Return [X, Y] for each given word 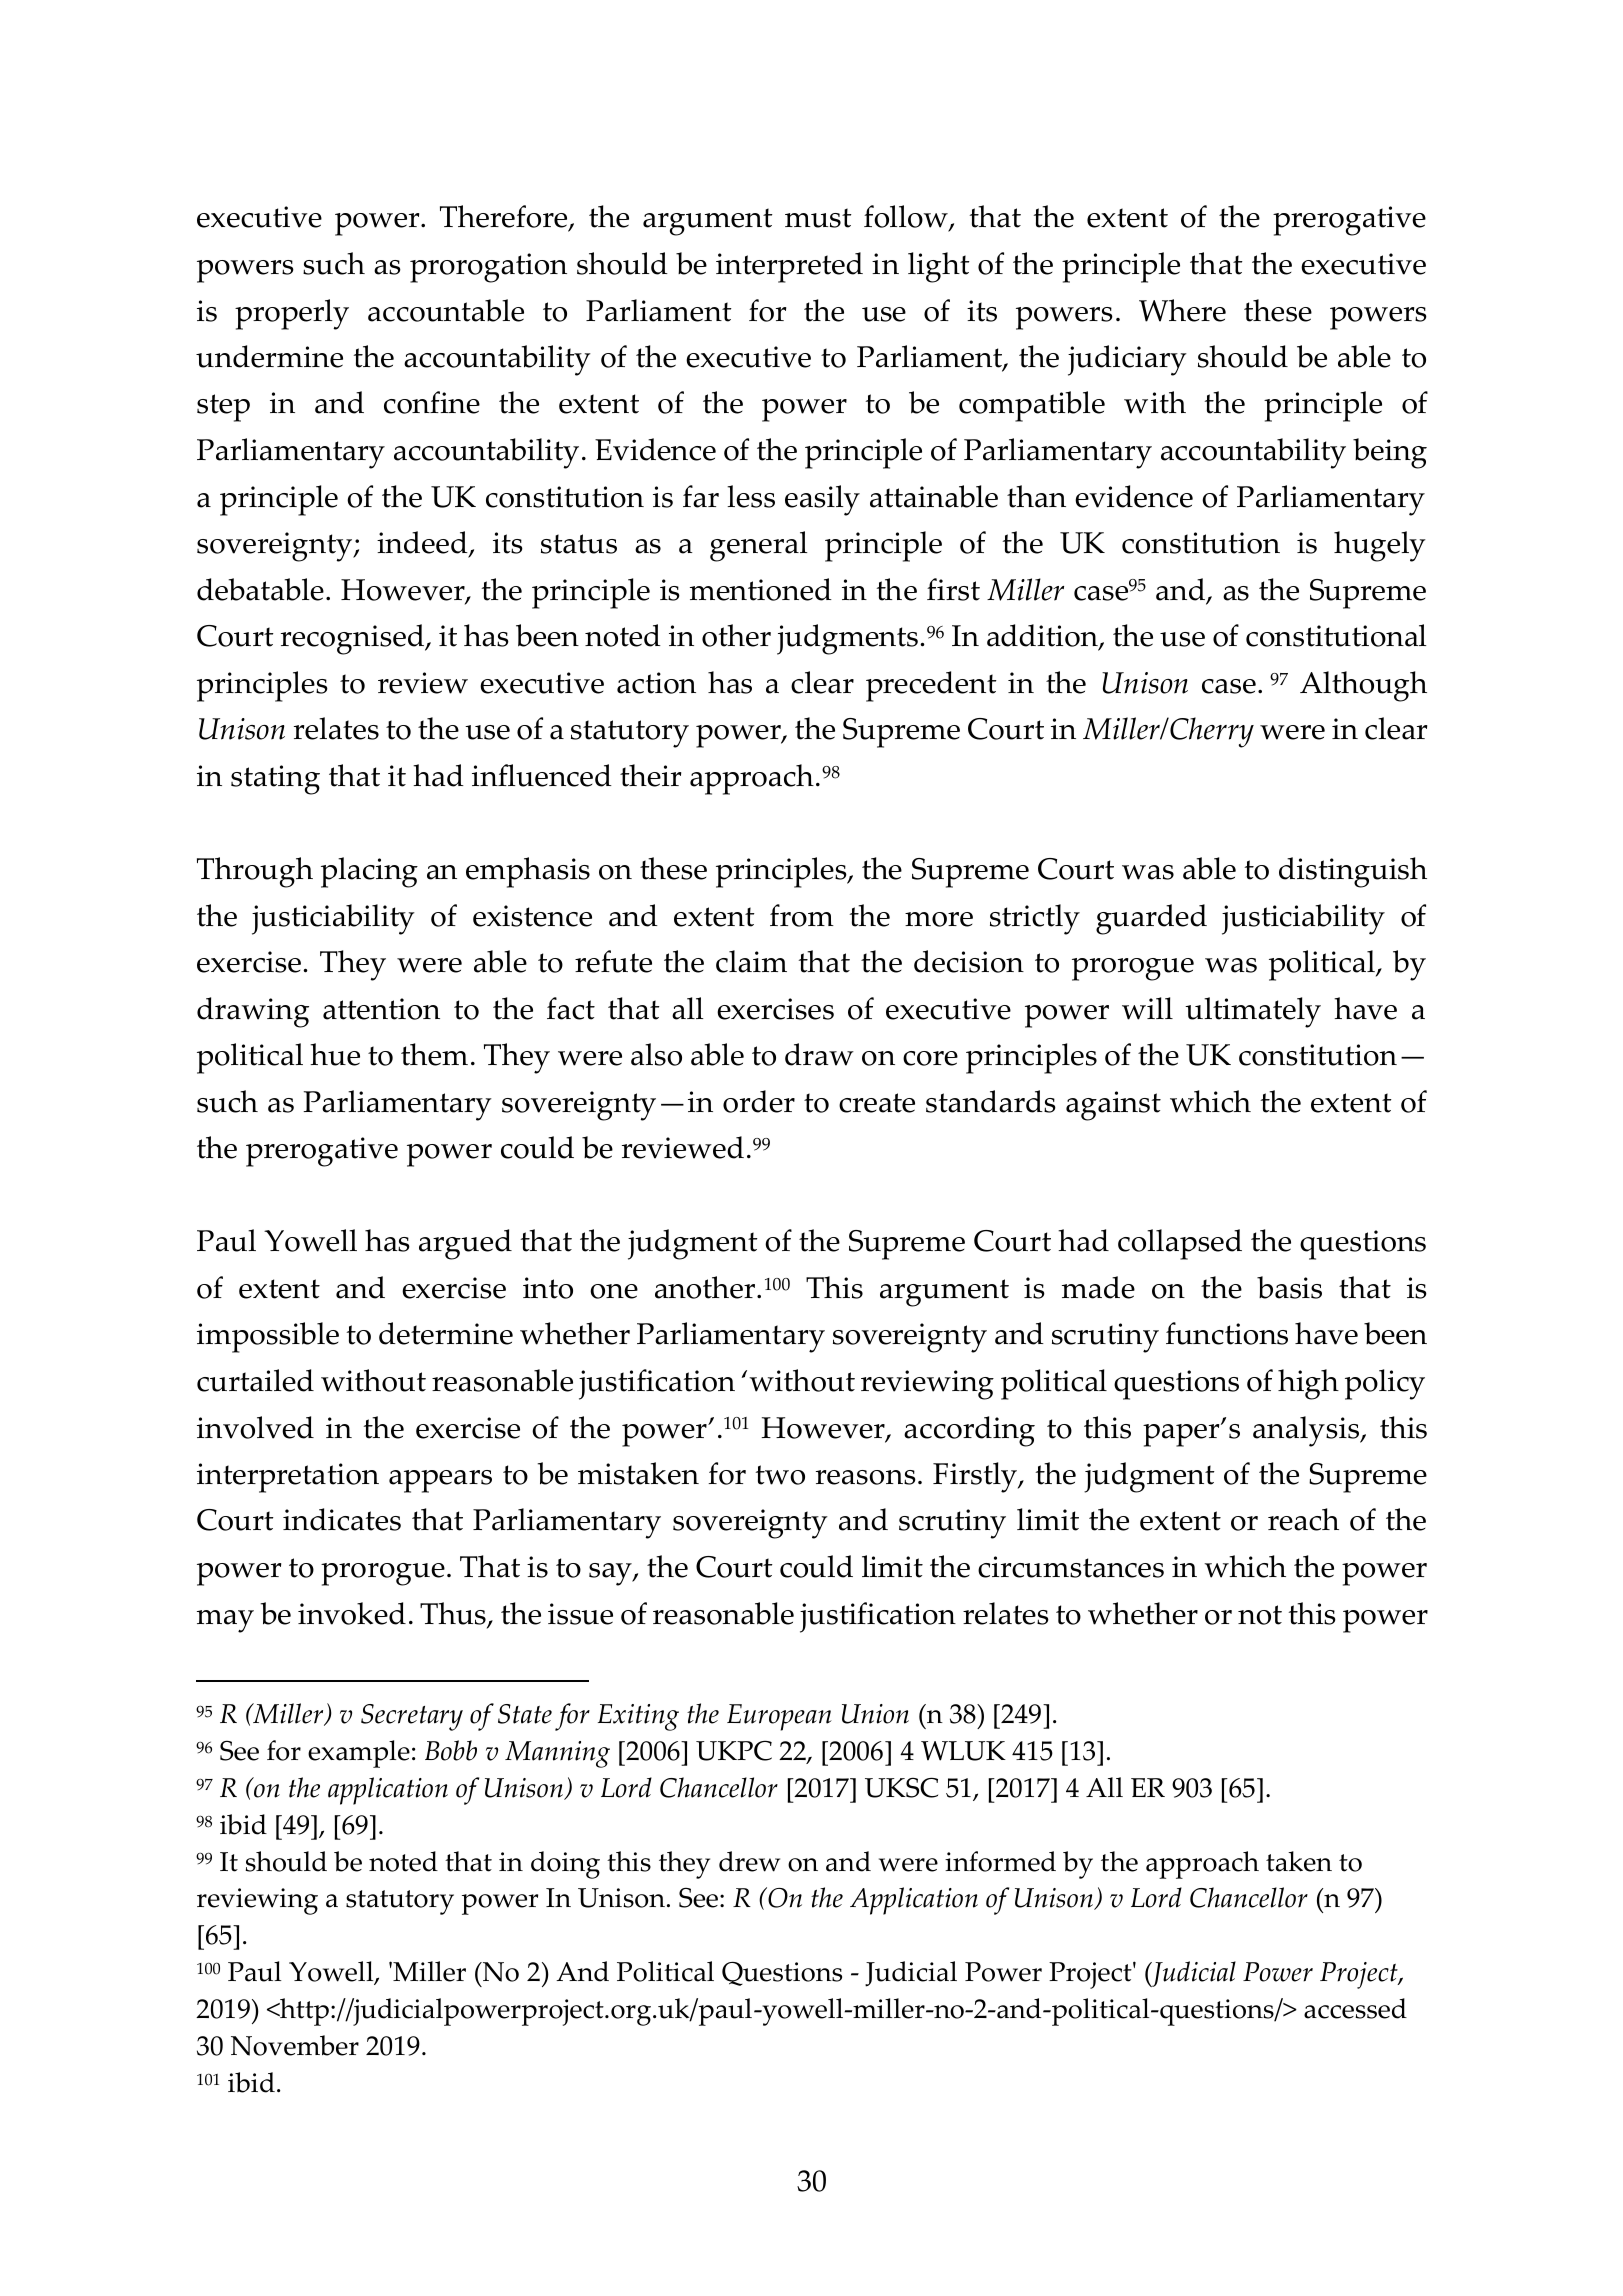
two [780, 1475]
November [295, 2045]
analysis [1307, 1431]
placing [369, 872]
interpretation [288, 1478]
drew [749, 1861]
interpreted [789, 267]
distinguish [1353, 872]
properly [292, 314]
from [802, 915]
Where [1182, 310]
